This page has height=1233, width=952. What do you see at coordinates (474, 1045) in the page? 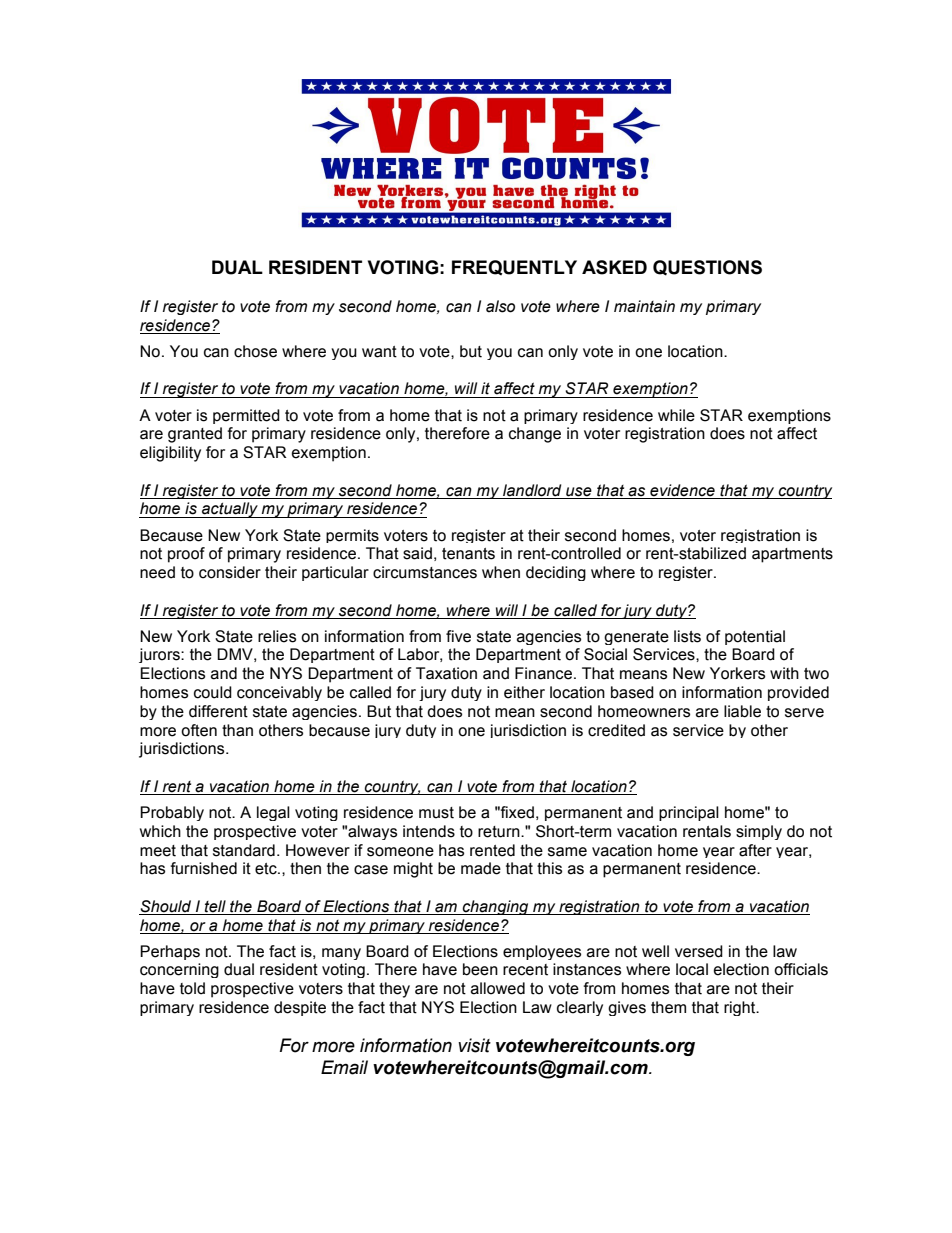
I see `visit` at bounding box center [474, 1045].
